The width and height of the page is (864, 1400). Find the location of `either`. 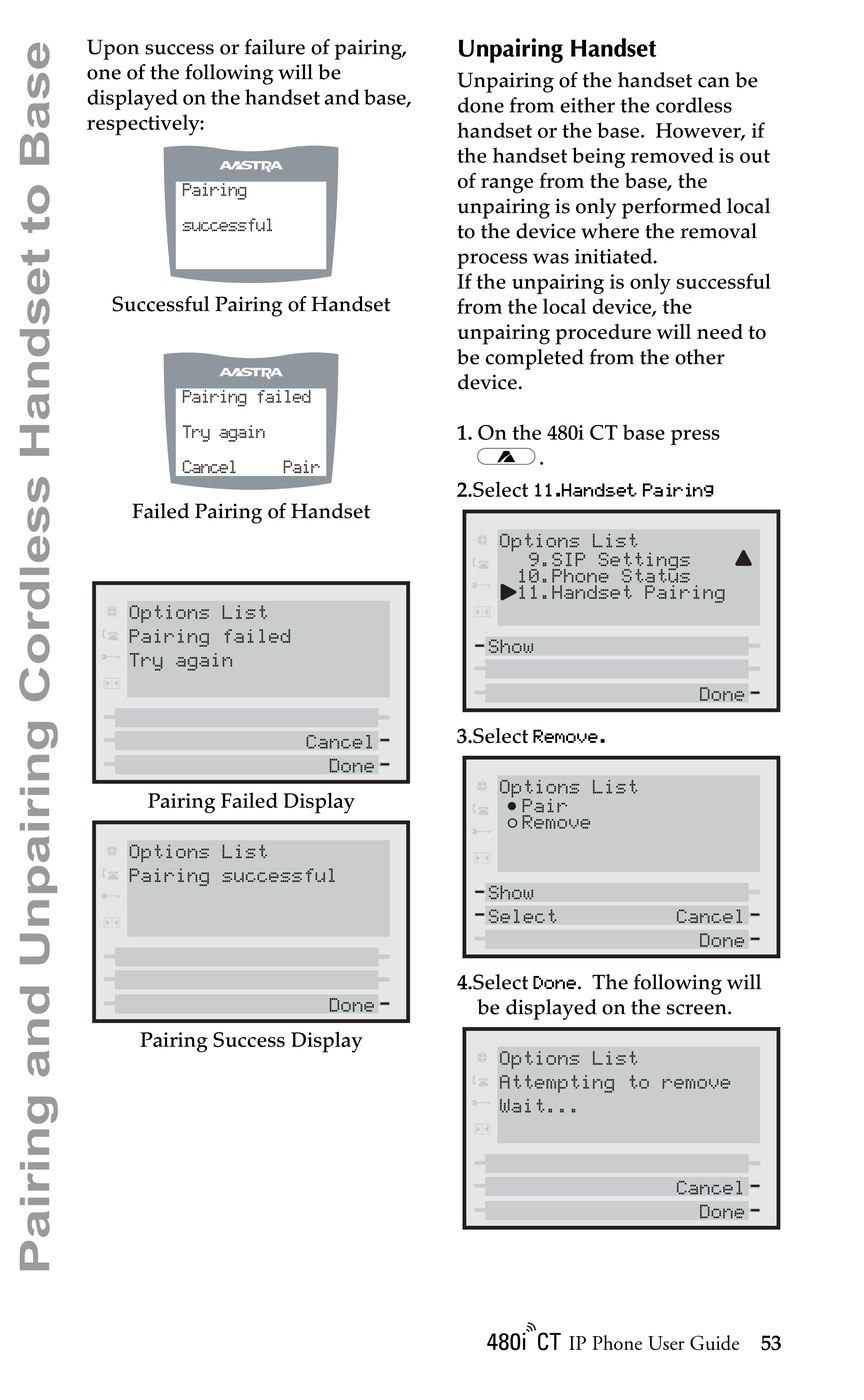

either is located at coordinates (587, 105).
